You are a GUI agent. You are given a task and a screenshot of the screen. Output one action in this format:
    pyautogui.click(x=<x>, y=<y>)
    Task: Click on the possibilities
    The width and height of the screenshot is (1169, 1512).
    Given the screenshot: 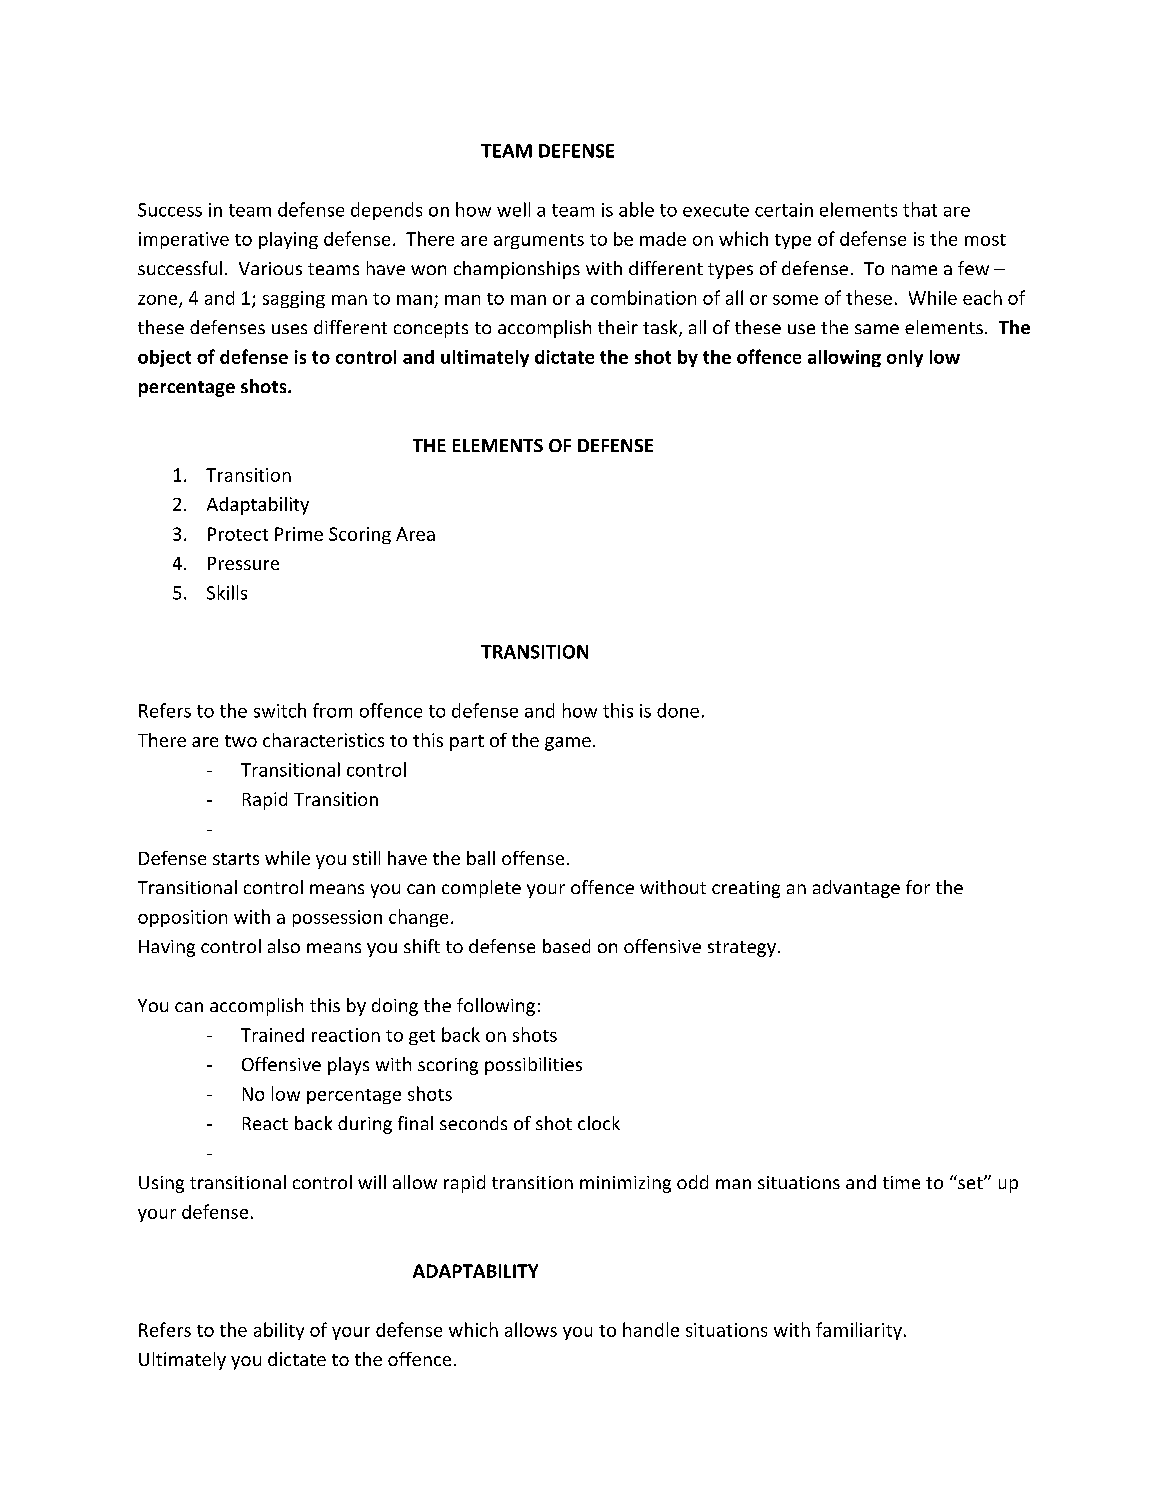 What is the action you would take?
    pyautogui.click(x=533, y=1066)
